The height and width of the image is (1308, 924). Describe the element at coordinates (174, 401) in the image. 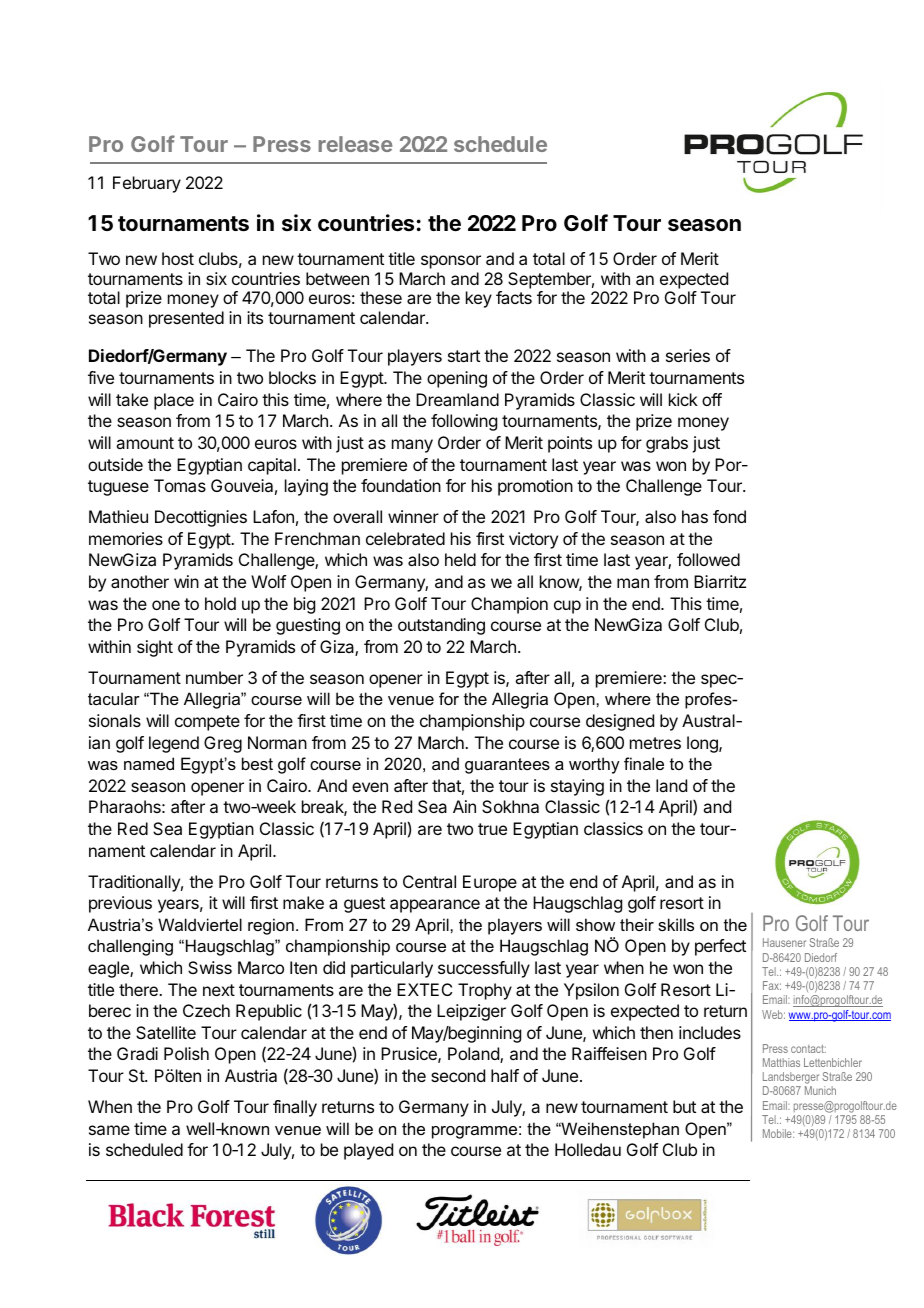

I see `place` at that location.
